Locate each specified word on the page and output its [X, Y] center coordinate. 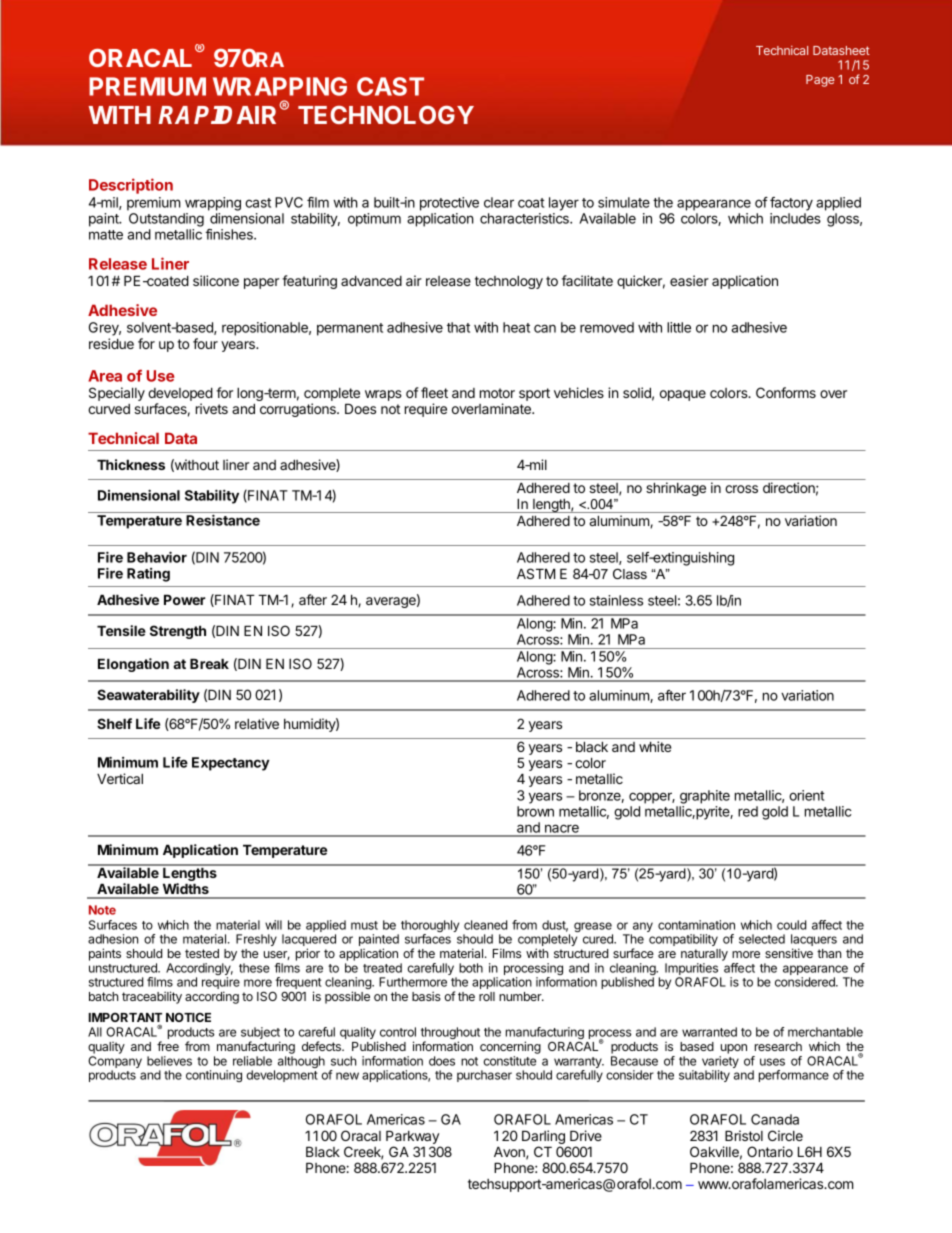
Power [185, 599]
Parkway [413, 1138]
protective [449, 204]
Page [820, 81]
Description [131, 186]
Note [102, 910]
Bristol [744, 1135]
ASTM [536, 573]
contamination [696, 925]
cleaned [485, 925]
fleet [434, 392]
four [205, 343]
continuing [214, 1076]
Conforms [786, 392]
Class [630, 574]
